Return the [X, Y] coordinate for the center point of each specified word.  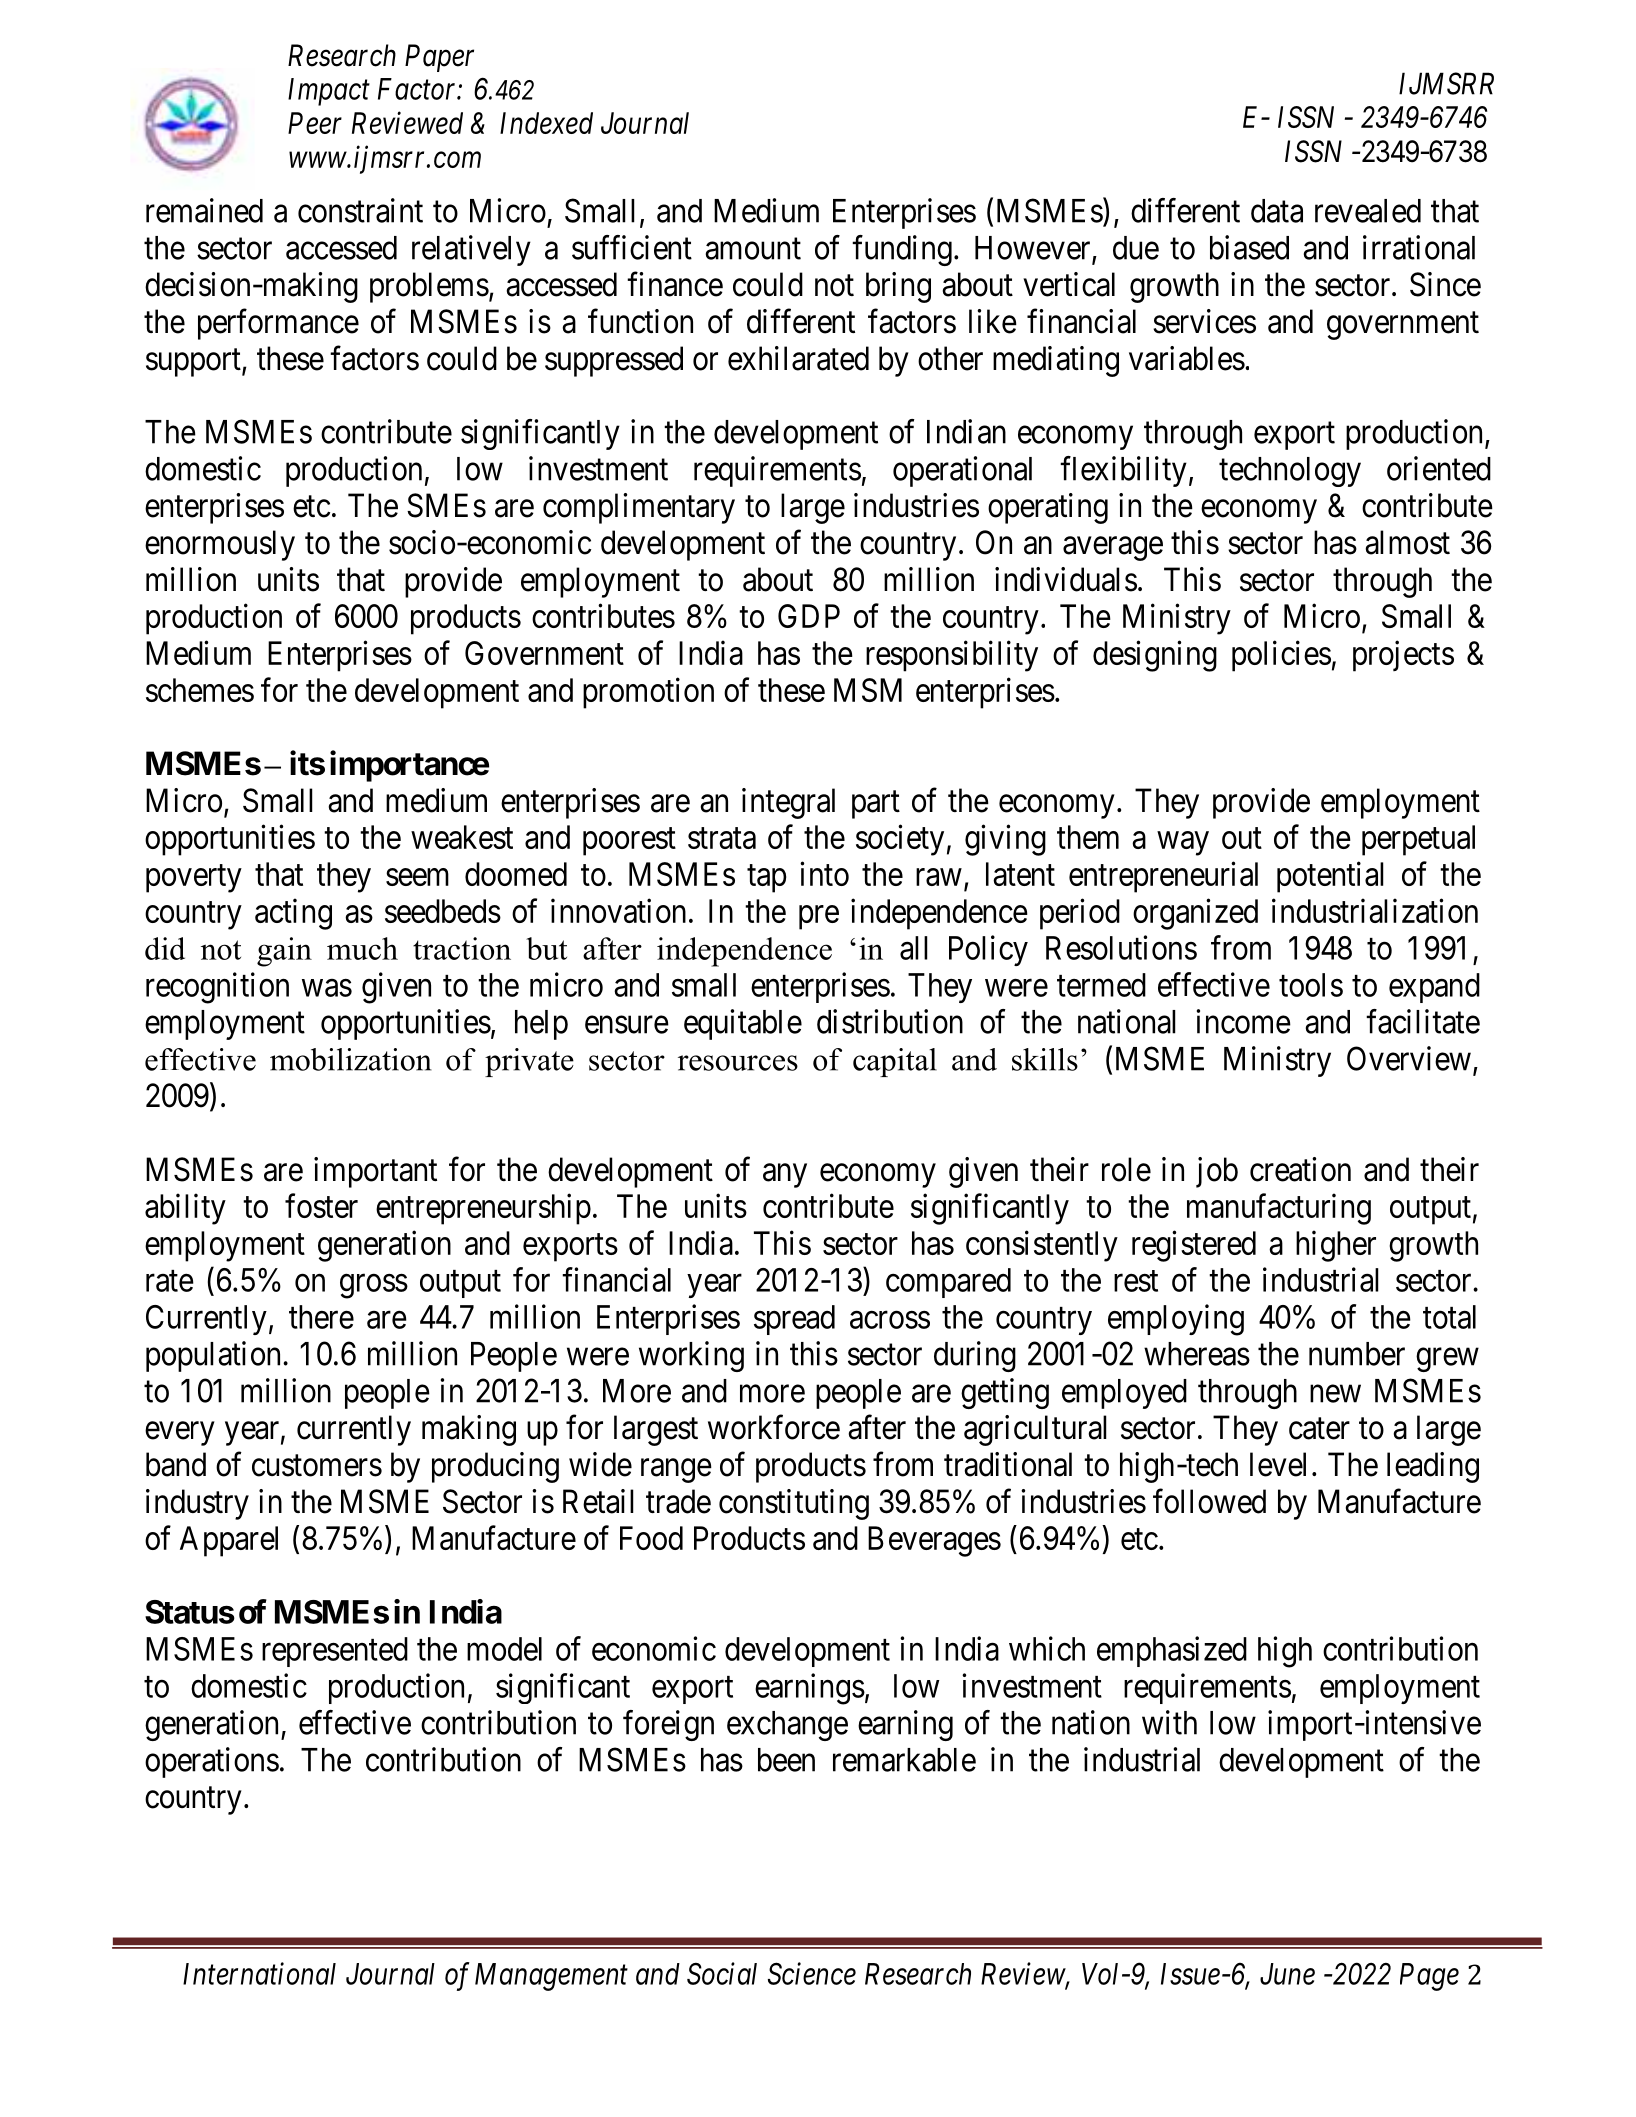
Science [812, 1973]
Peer [315, 123]
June [1287, 1974]
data [1277, 211]
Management [551, 1977]
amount [753, 249]
